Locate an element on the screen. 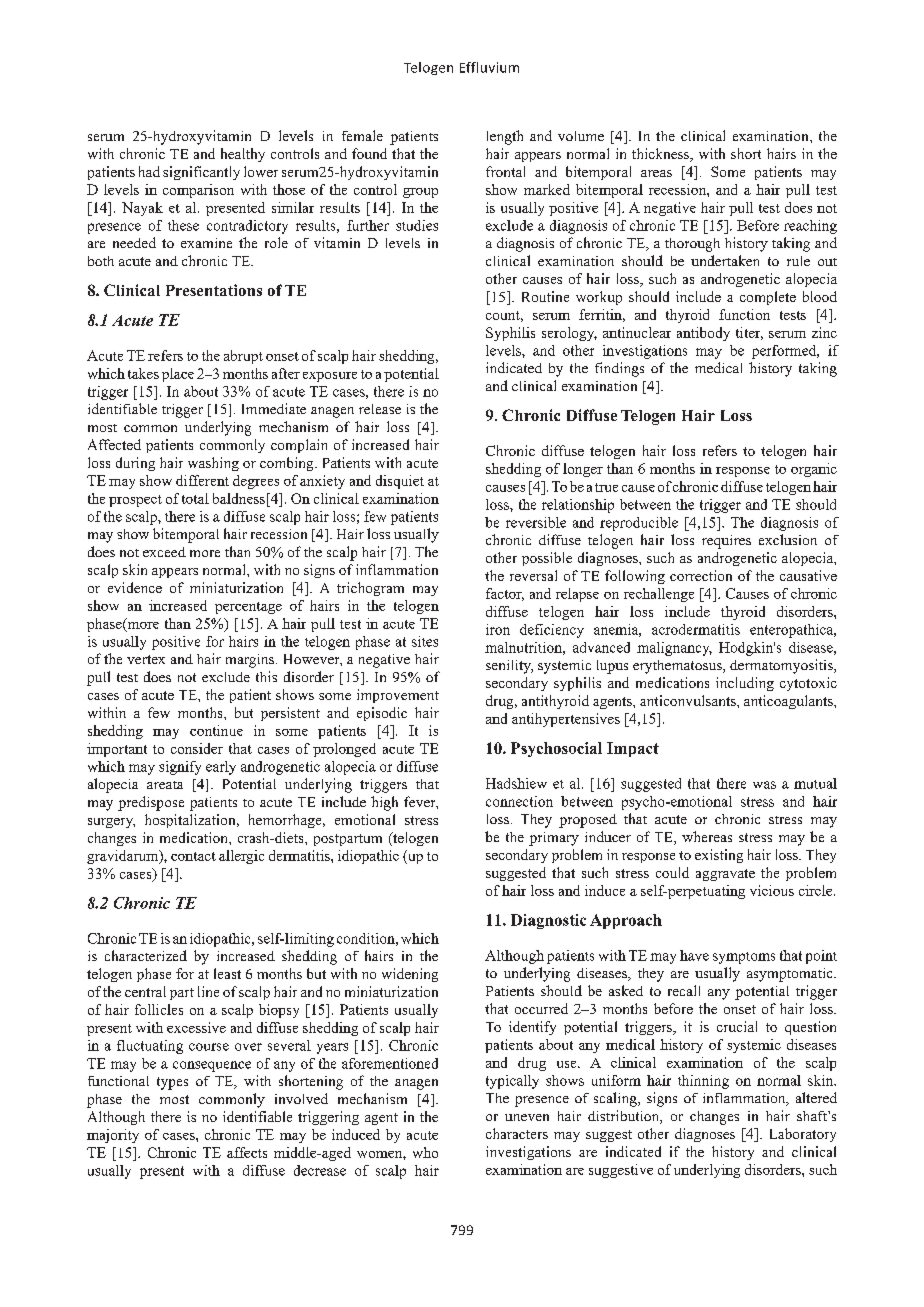  affects is located at coordinates (247, 1152).
